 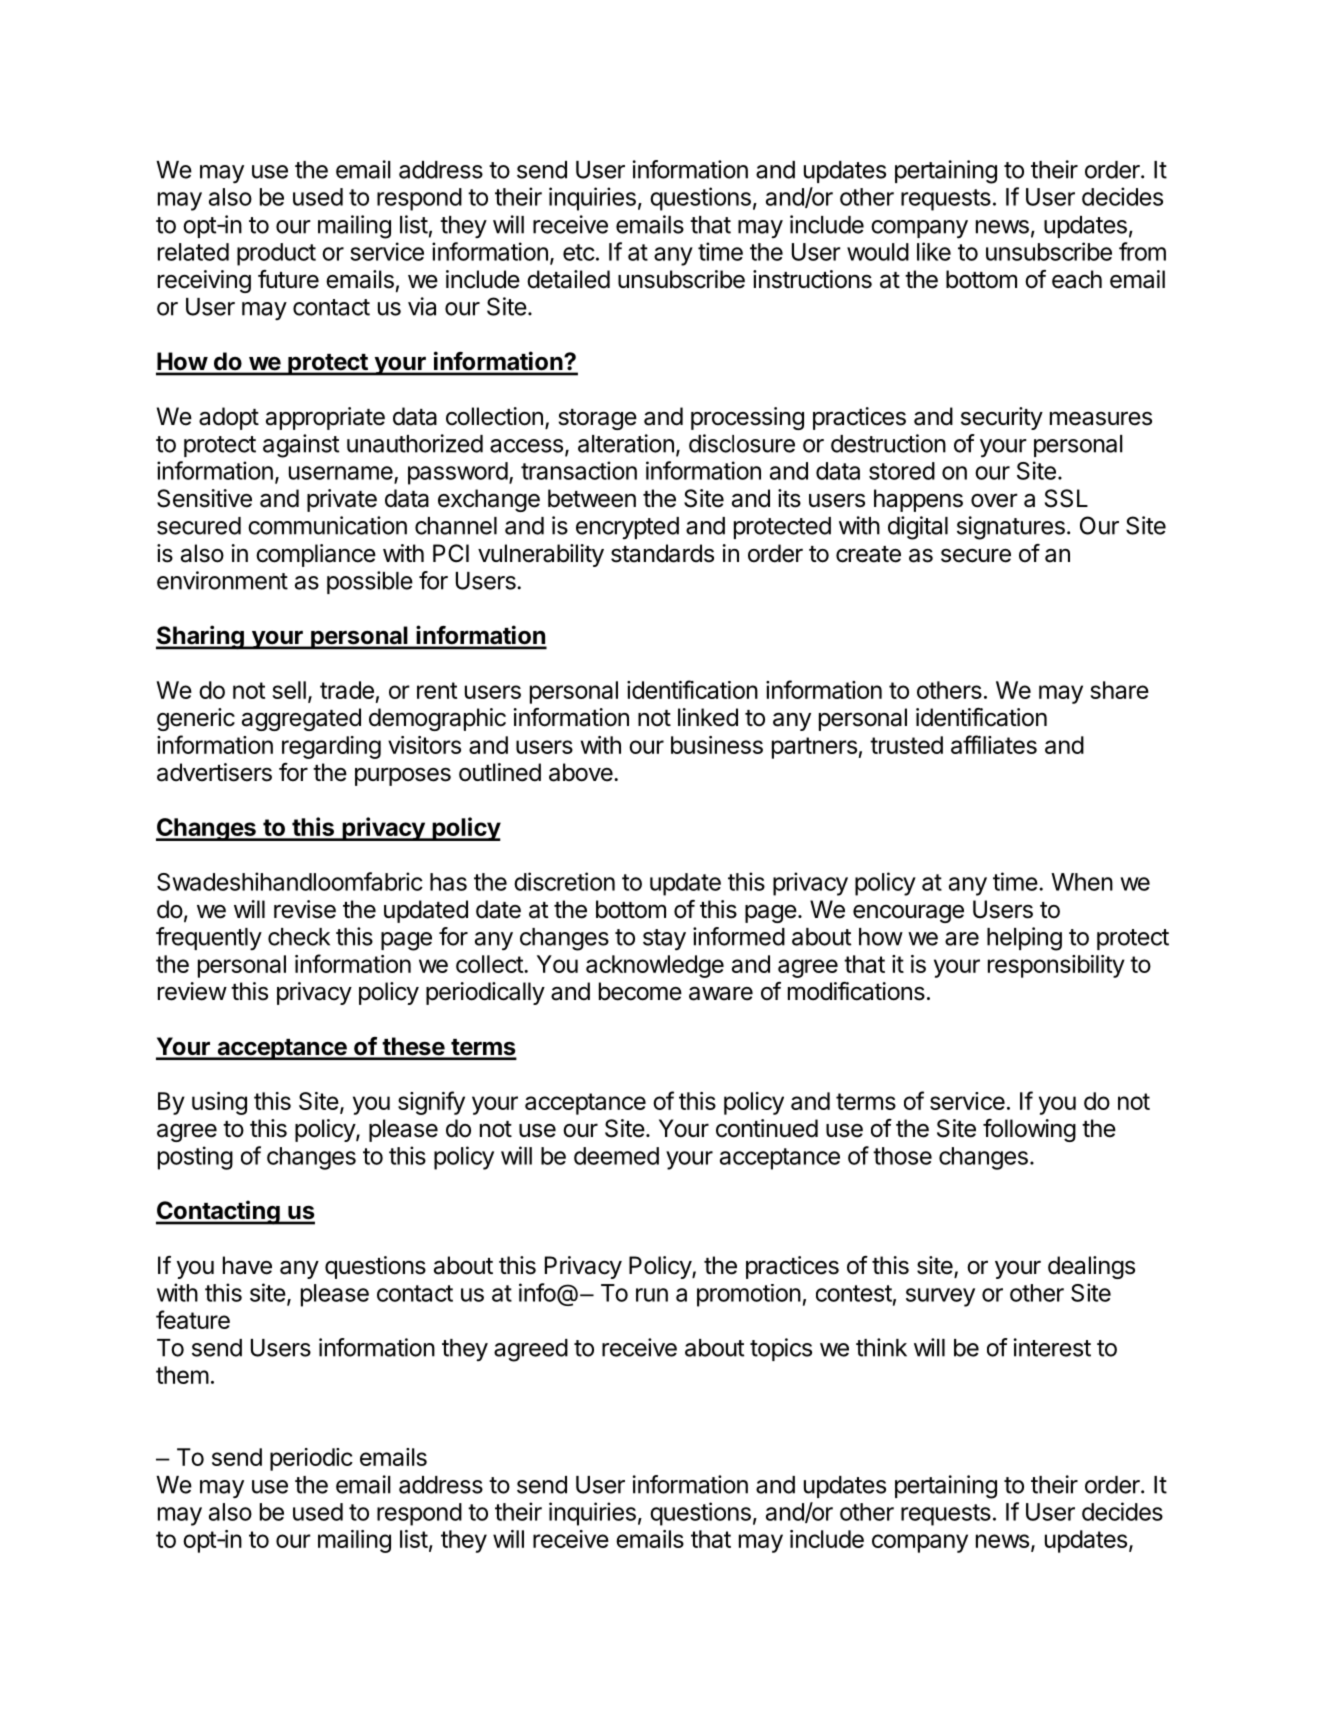 What do you see at coordinates (767, 1128) in the screenshot?
I see `continued` at bounding box center [767, 1128].
